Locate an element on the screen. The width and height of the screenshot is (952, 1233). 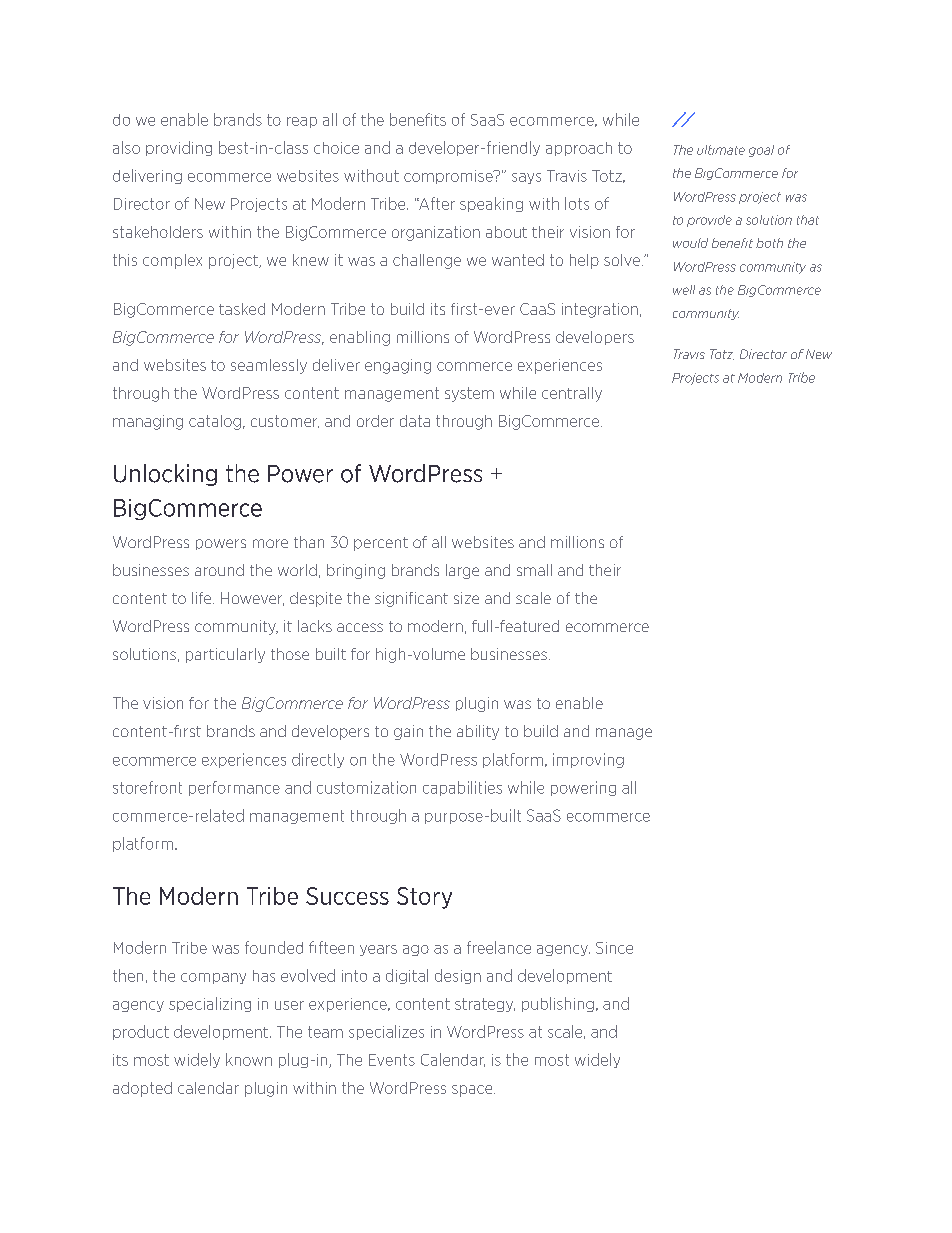
system is located at coordinates (469, 394).
